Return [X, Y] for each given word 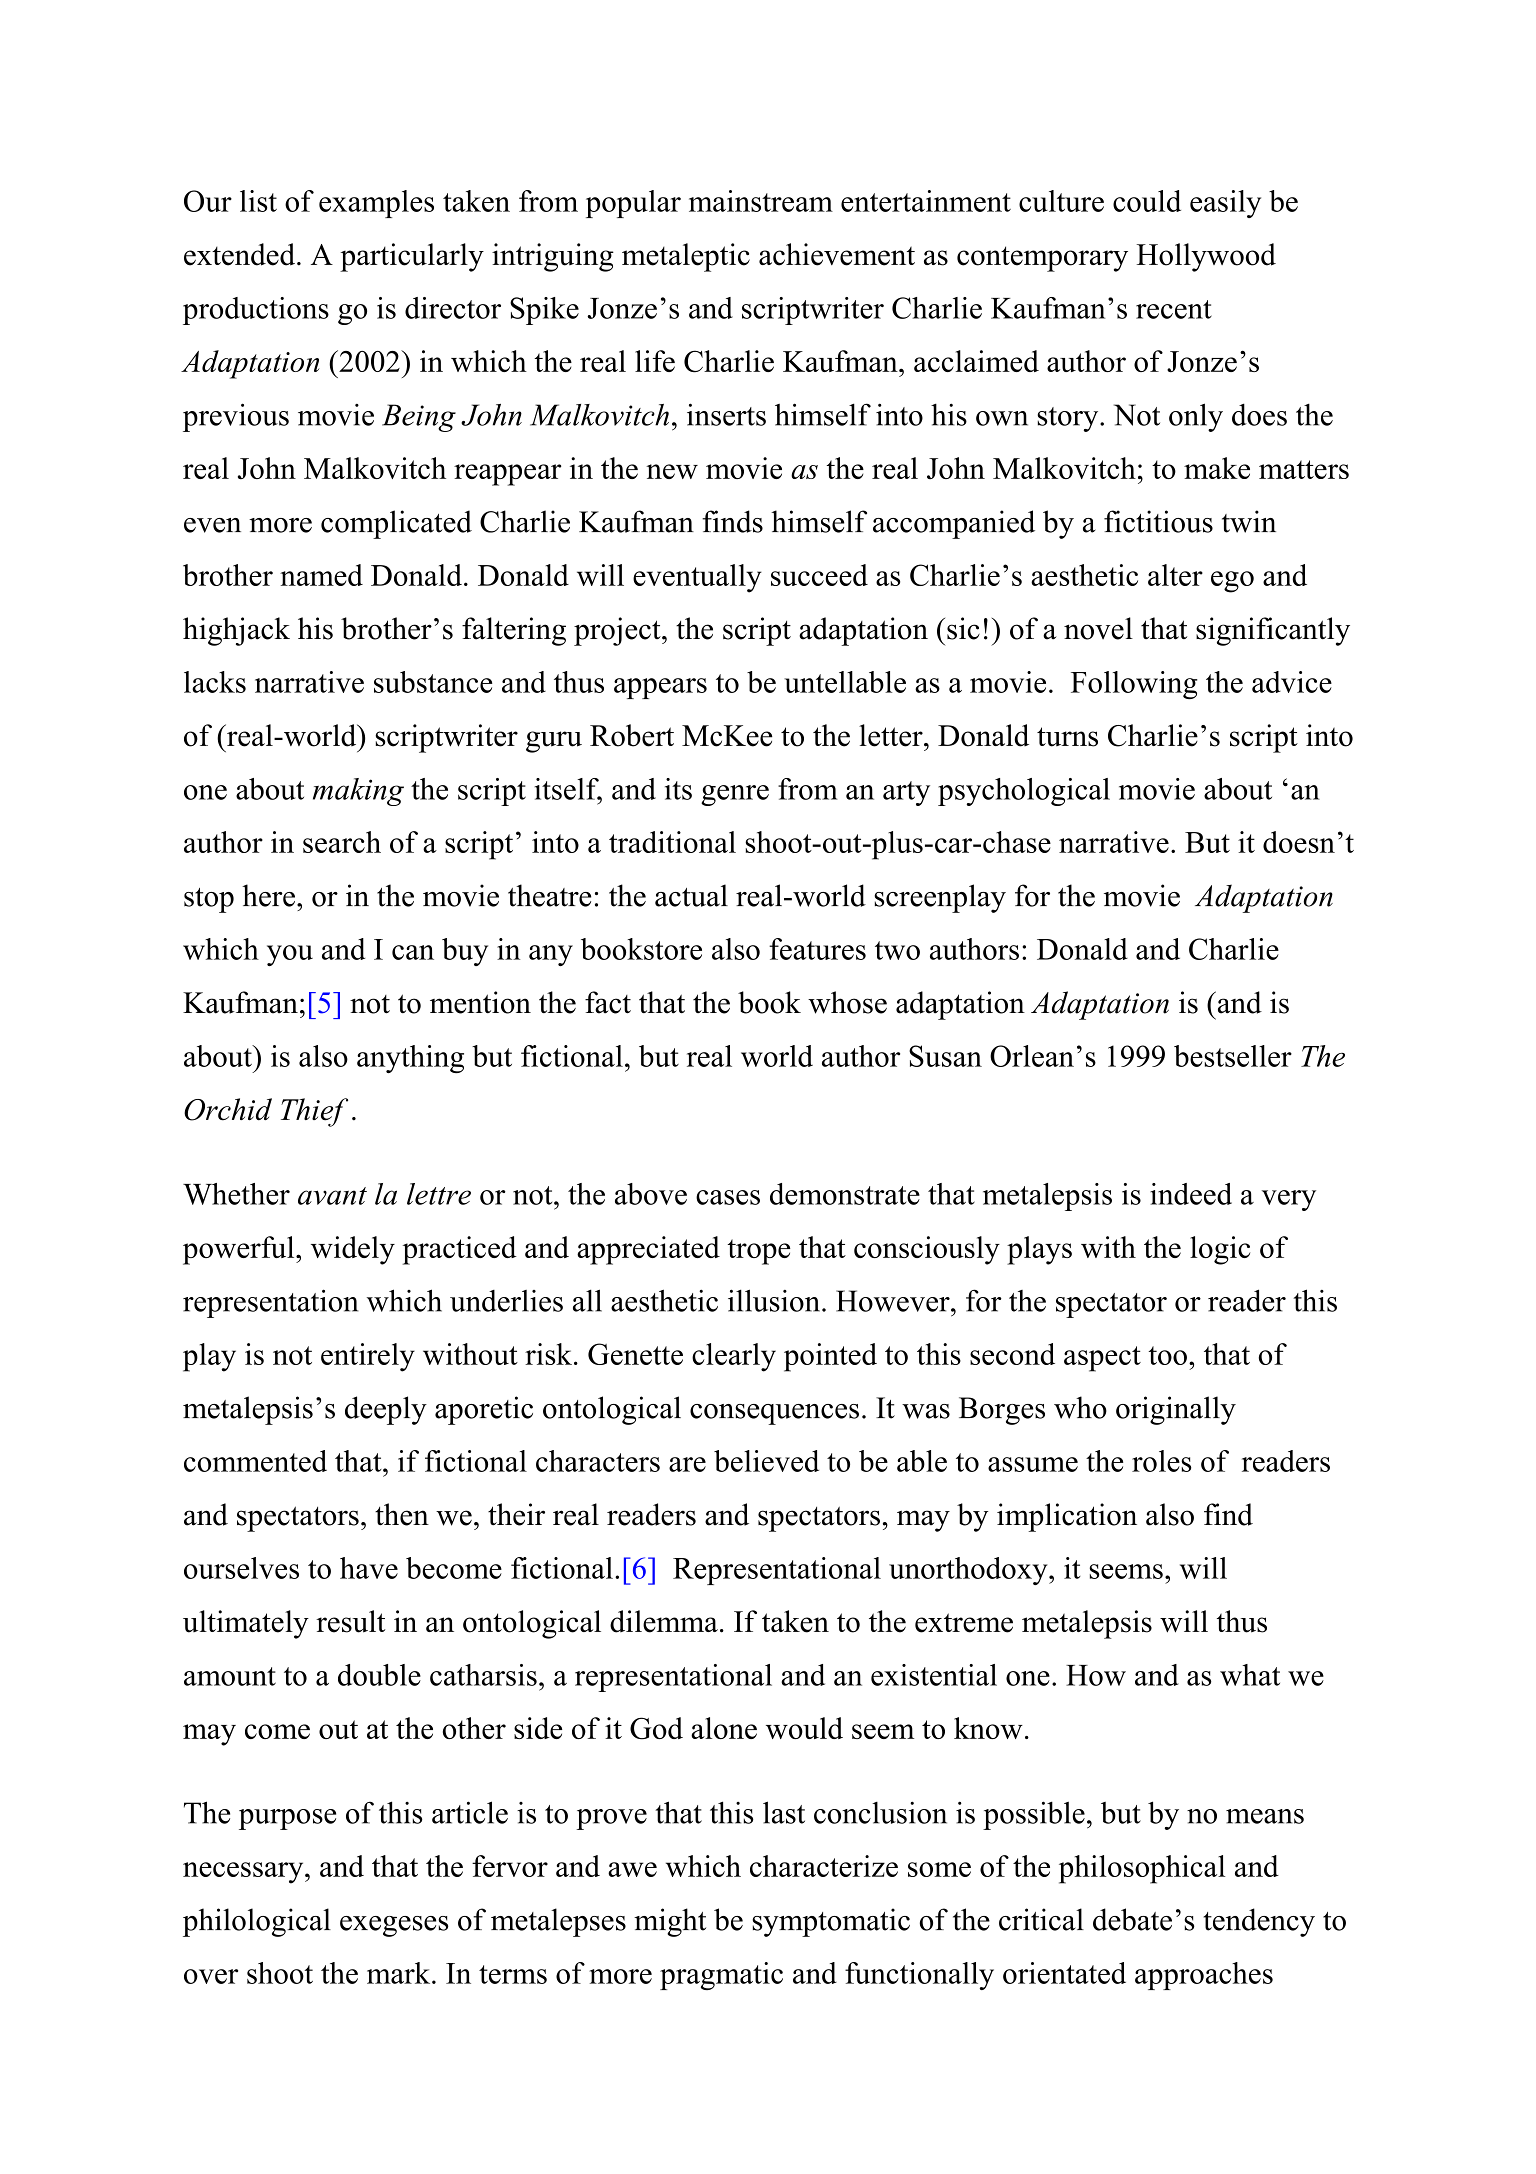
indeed [1191, 1194]
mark [400, 1973]
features [817, 949]
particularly [412, 257]
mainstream [761, 201]
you [290, 955]
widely [353, 1250]
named [321, 575]
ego [1232, 582]
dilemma [664, 1621]
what [1250, 1675]
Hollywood [1206, 257]
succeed [819, 575]
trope [759, 1252]
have [369, 1568]
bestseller [1233, 1056]
